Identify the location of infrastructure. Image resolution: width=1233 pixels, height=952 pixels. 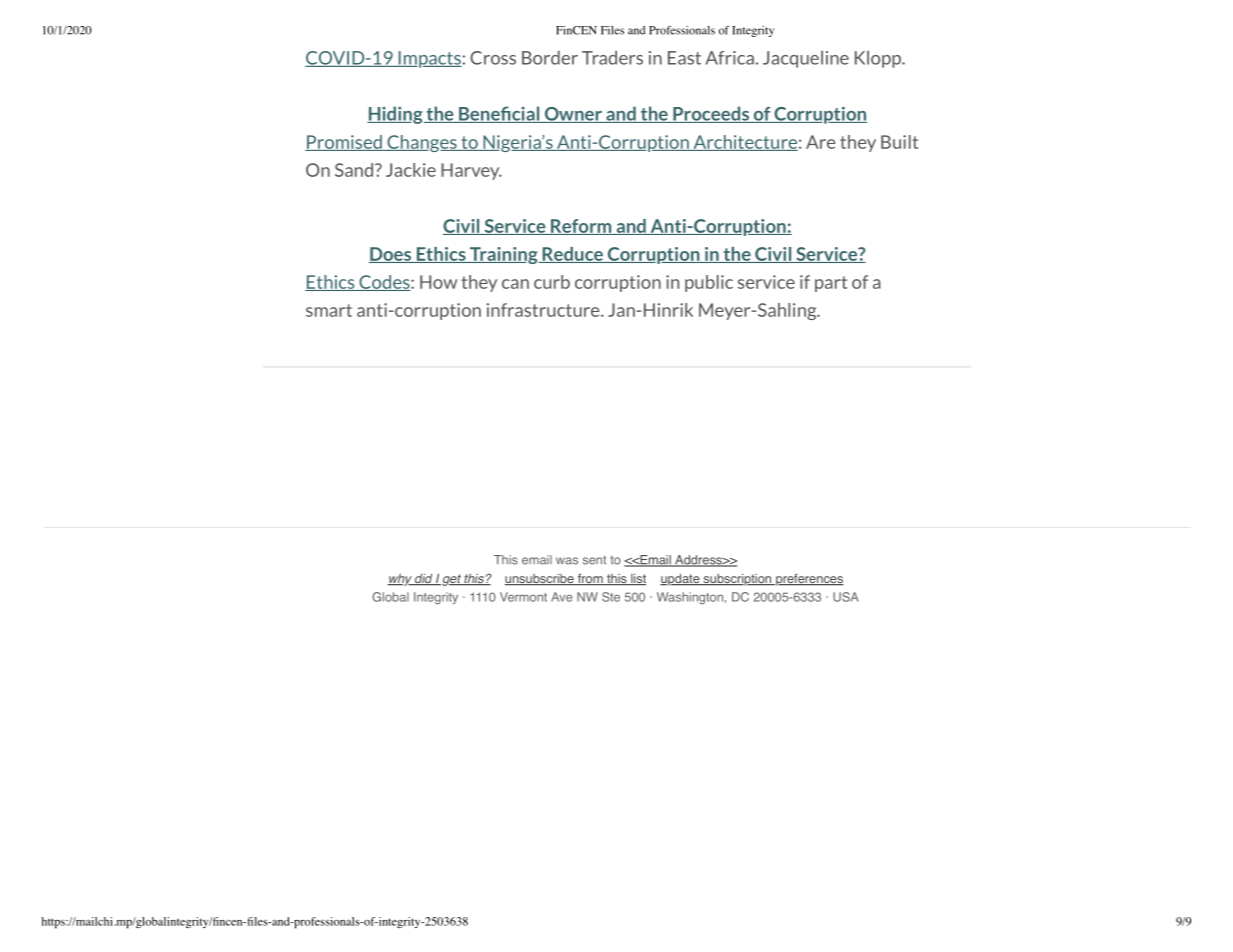
(544, 310).
